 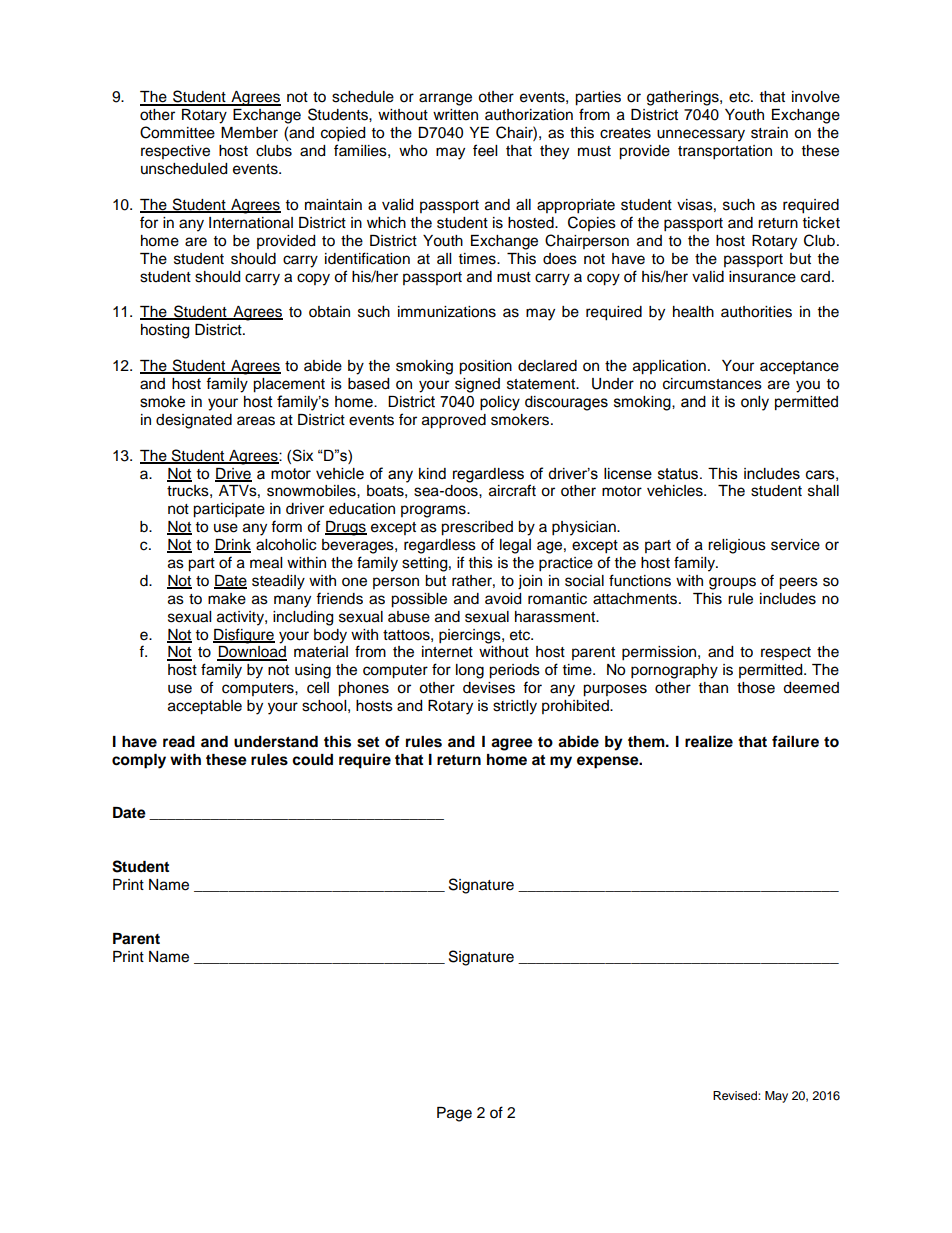 I want to click on avoid, so click(x=503, y=599).
